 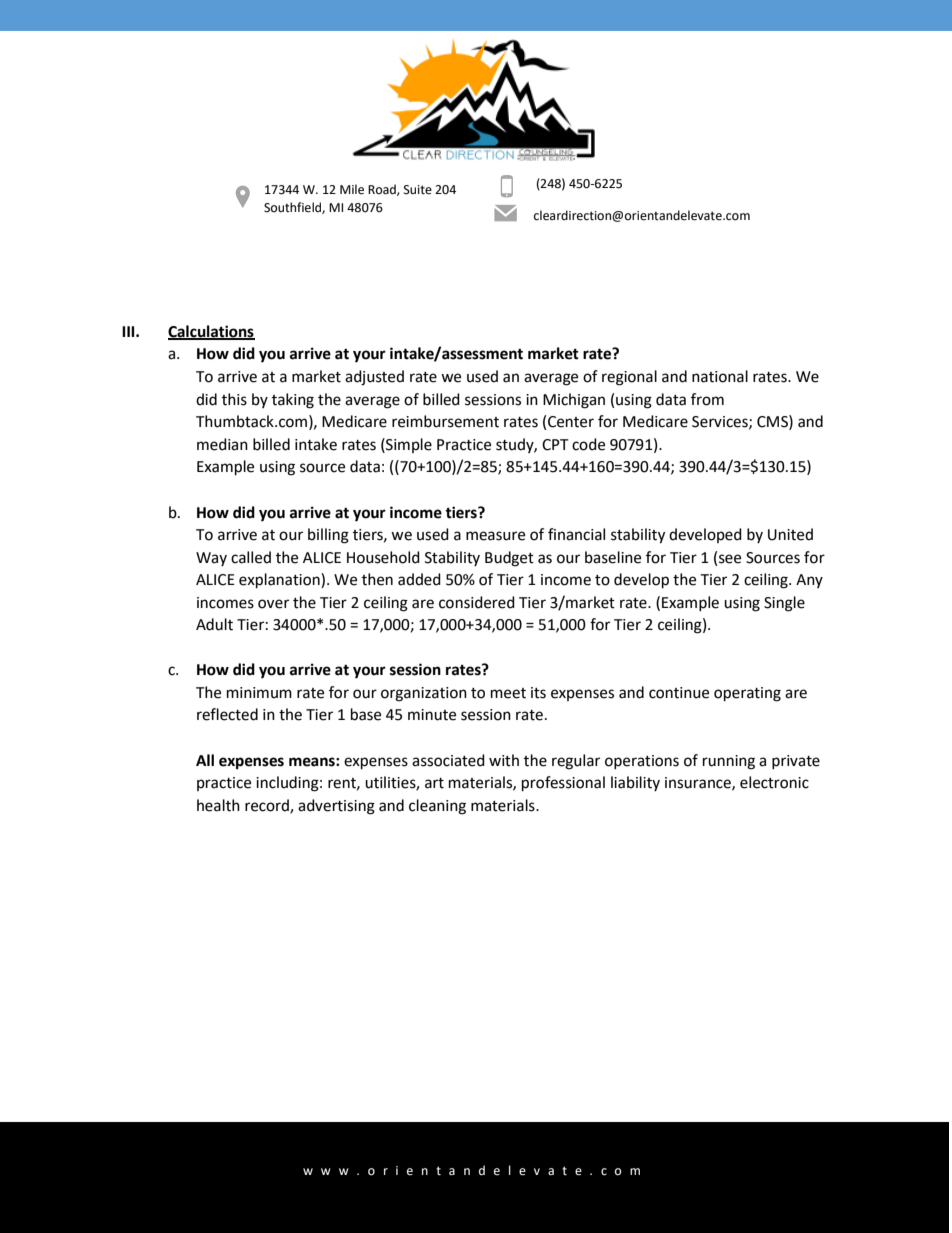 I want to click on taking, so click(x=293, y=401).
